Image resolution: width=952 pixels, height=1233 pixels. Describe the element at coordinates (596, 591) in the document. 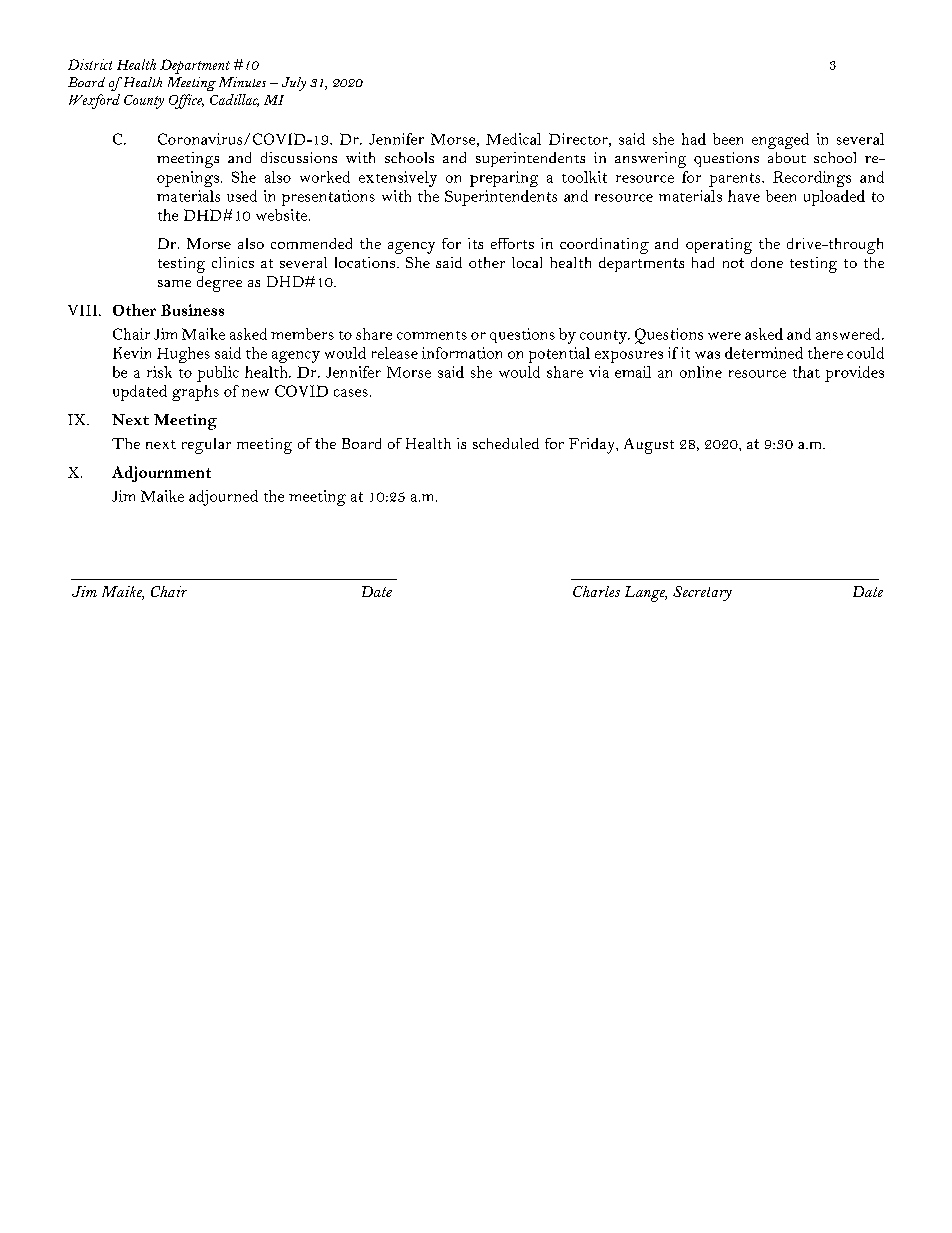

I see `Charles` at that location.
